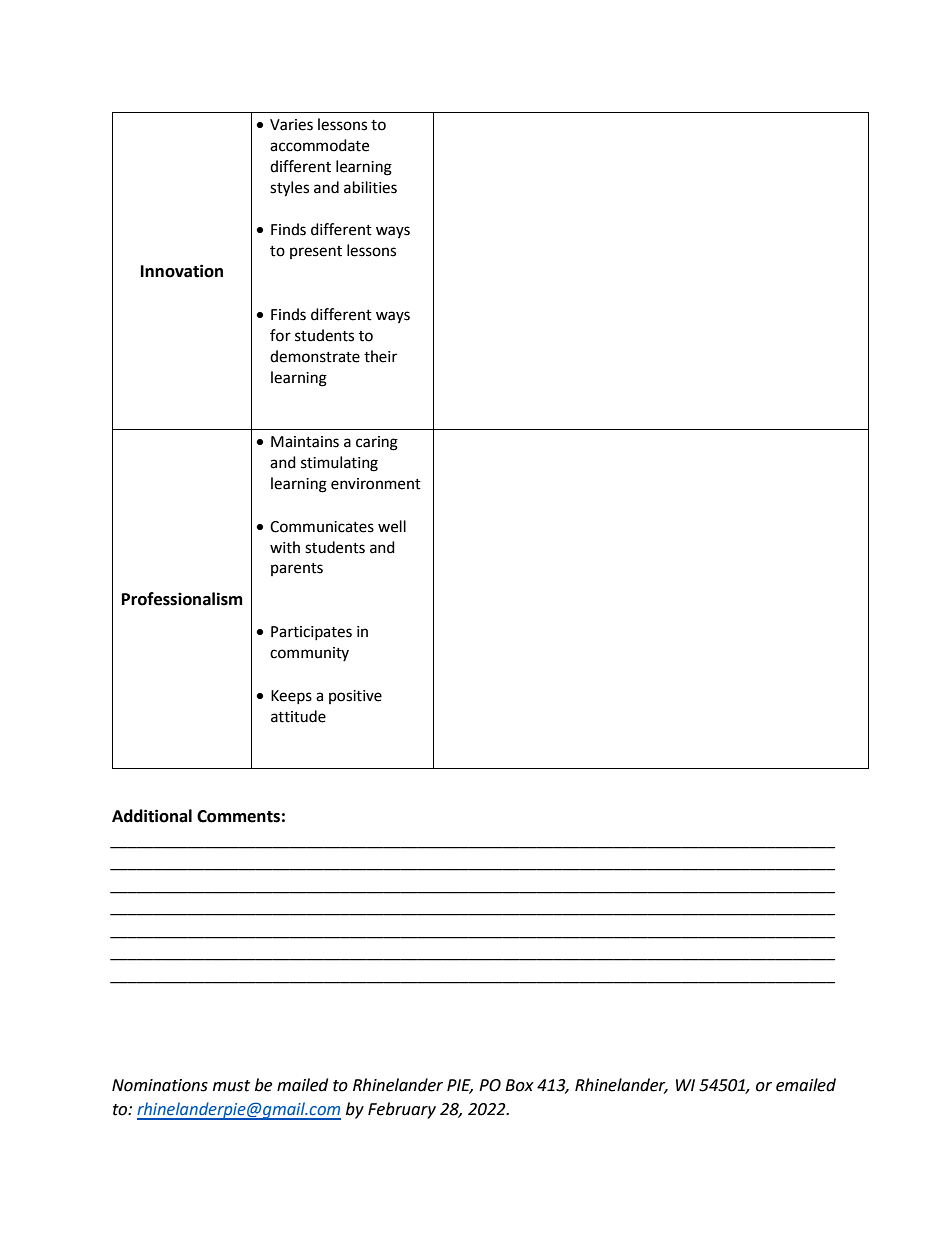  Describe the element at coordinates (370, 187) in the page. I see `abilities` at that location.
